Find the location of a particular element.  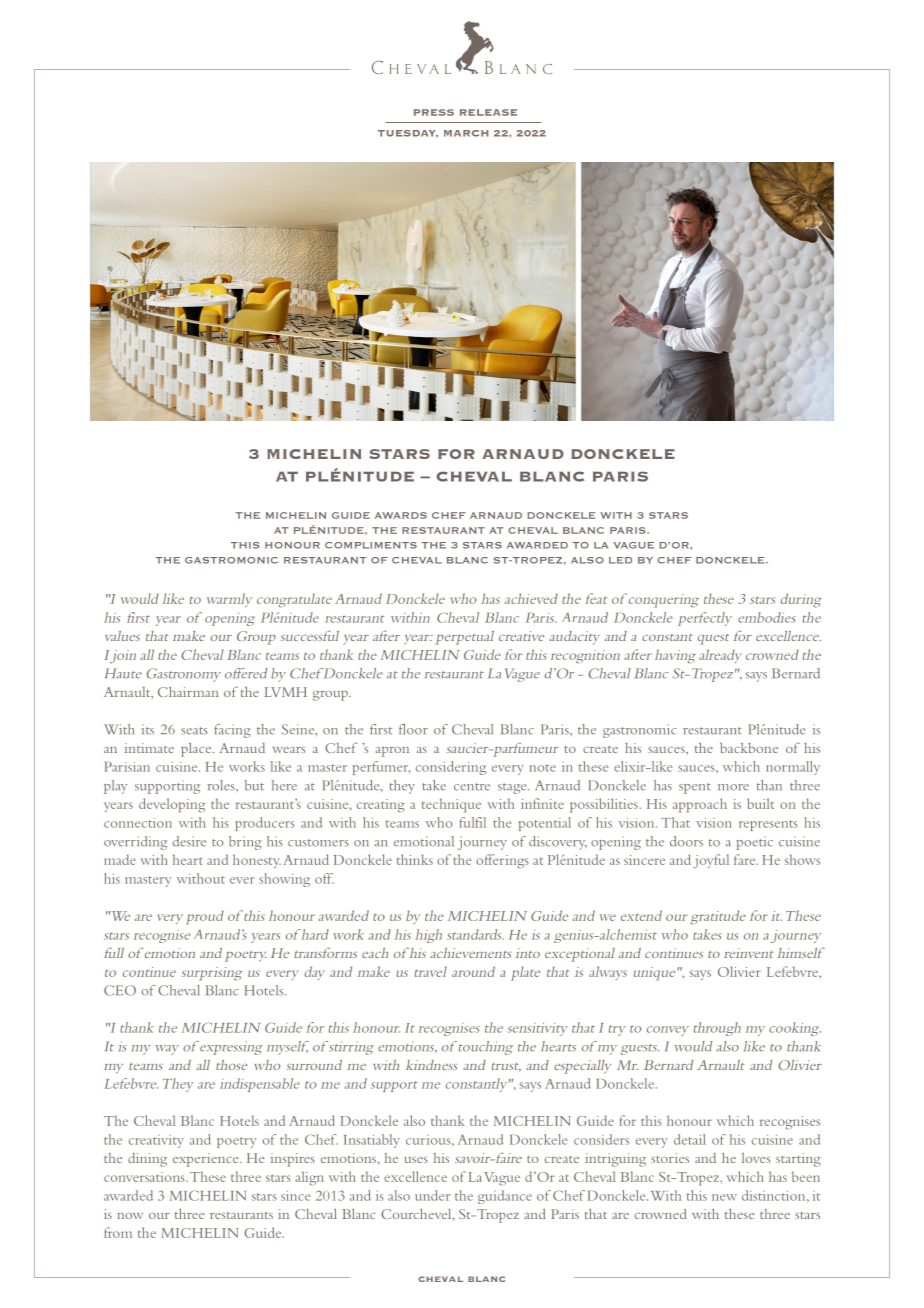

CEO is located at coordinates (120, 990).
